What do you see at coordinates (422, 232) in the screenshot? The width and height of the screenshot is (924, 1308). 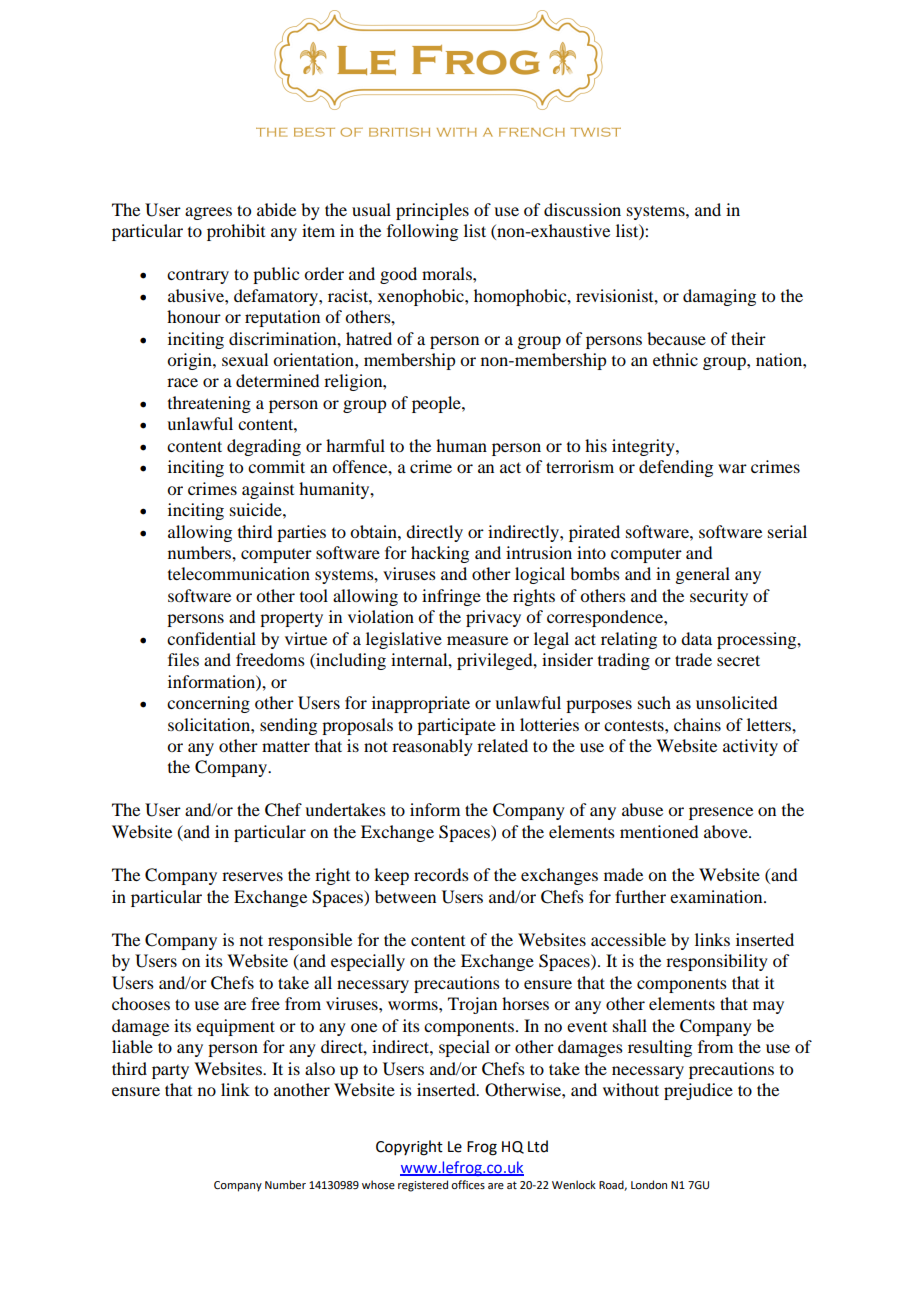 I see `following` at bounding box center [422, 232].
